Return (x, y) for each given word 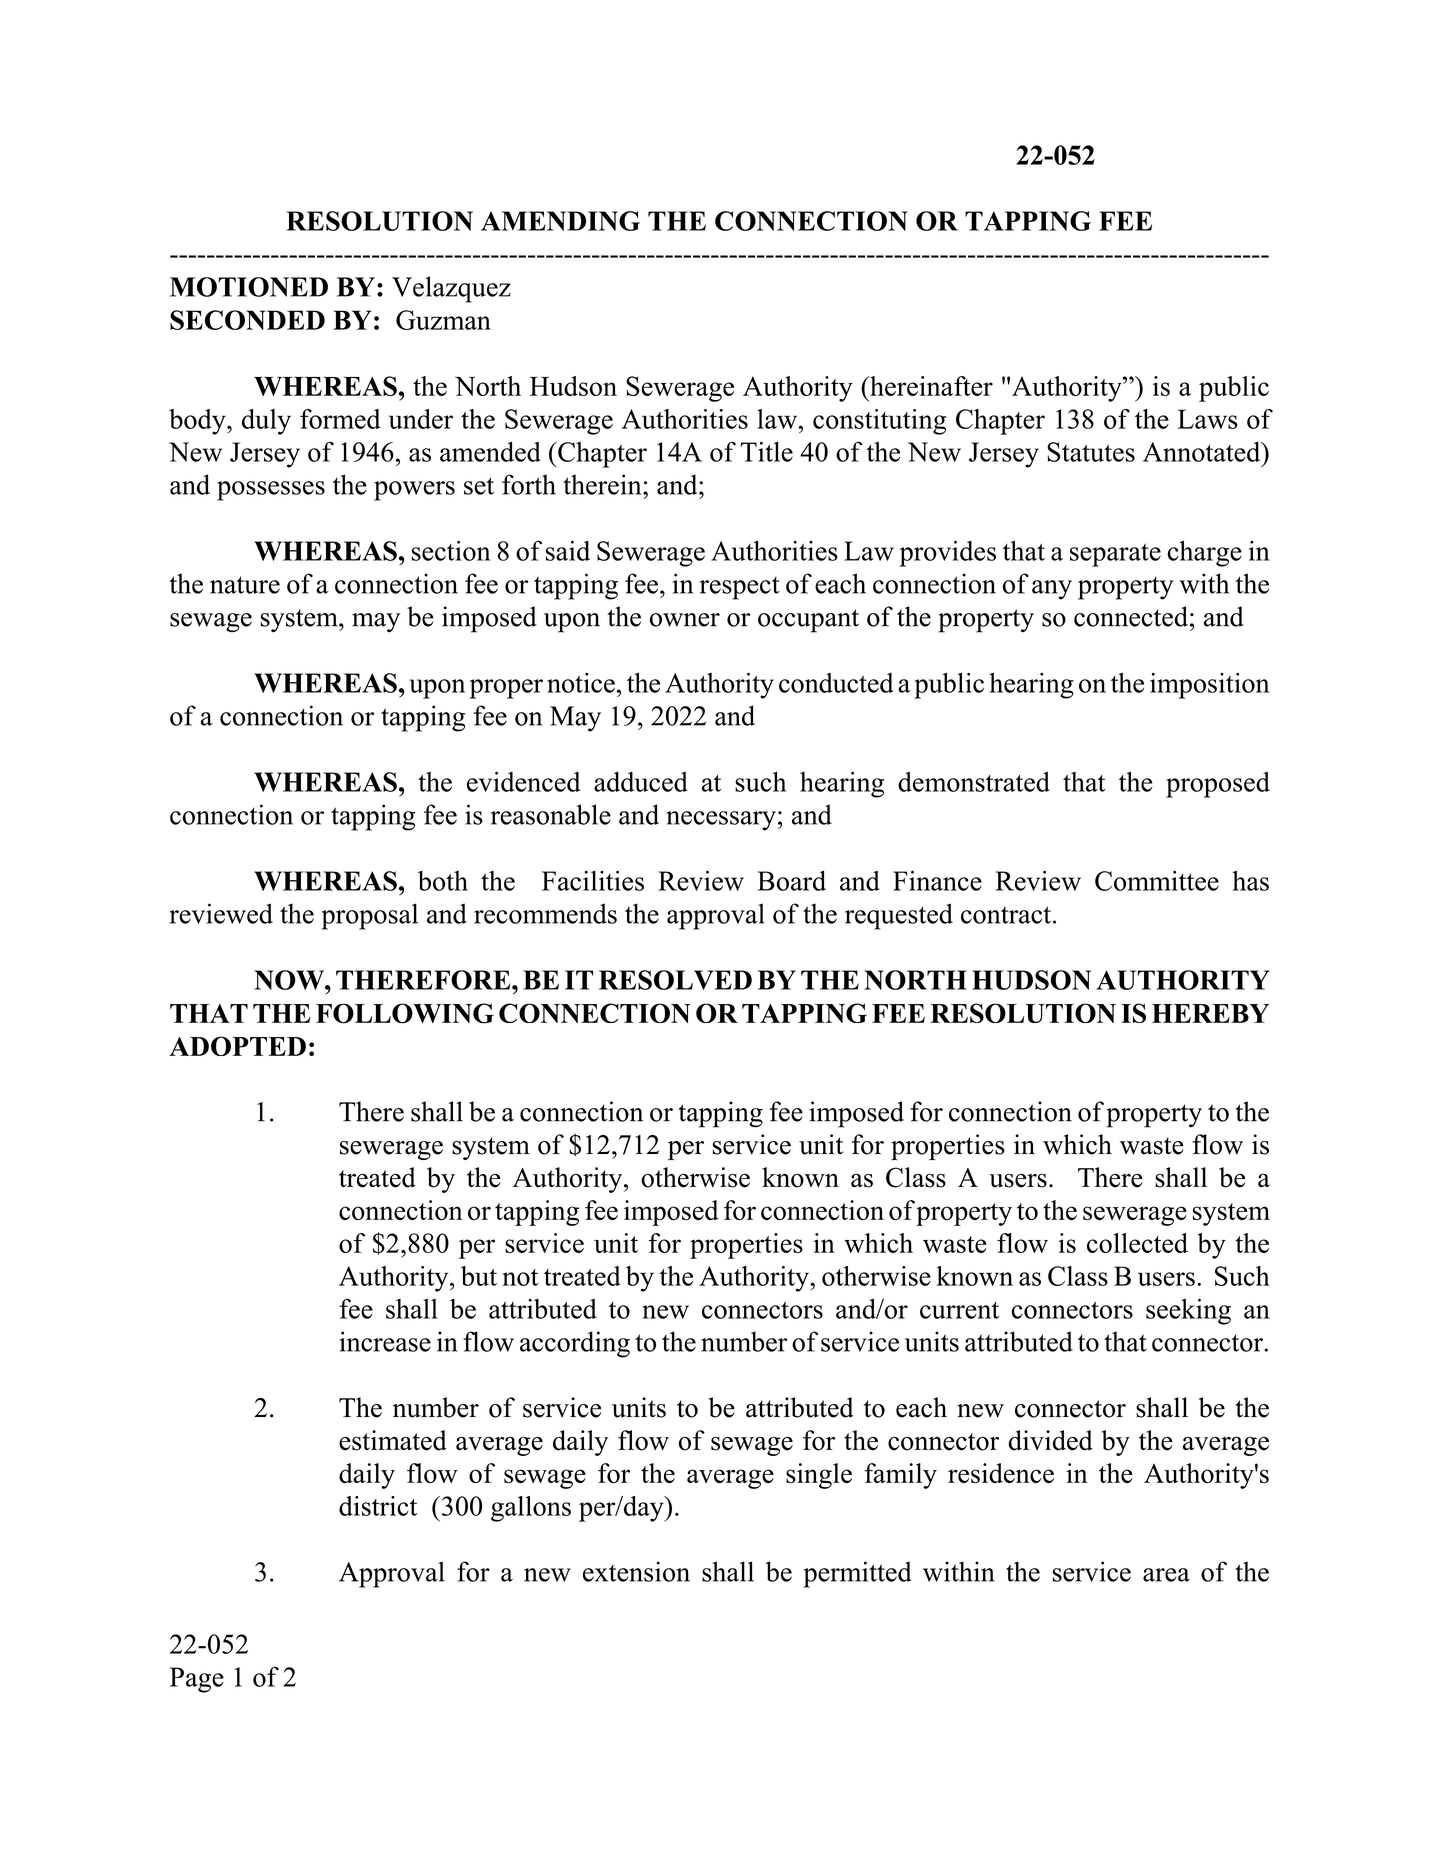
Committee (1157, 881)
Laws (1208, 419)
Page (197, 1680)
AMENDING (560, 221)
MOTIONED (249, 287)
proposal (370, 916)
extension (636, 1571)
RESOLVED (675, 980)
